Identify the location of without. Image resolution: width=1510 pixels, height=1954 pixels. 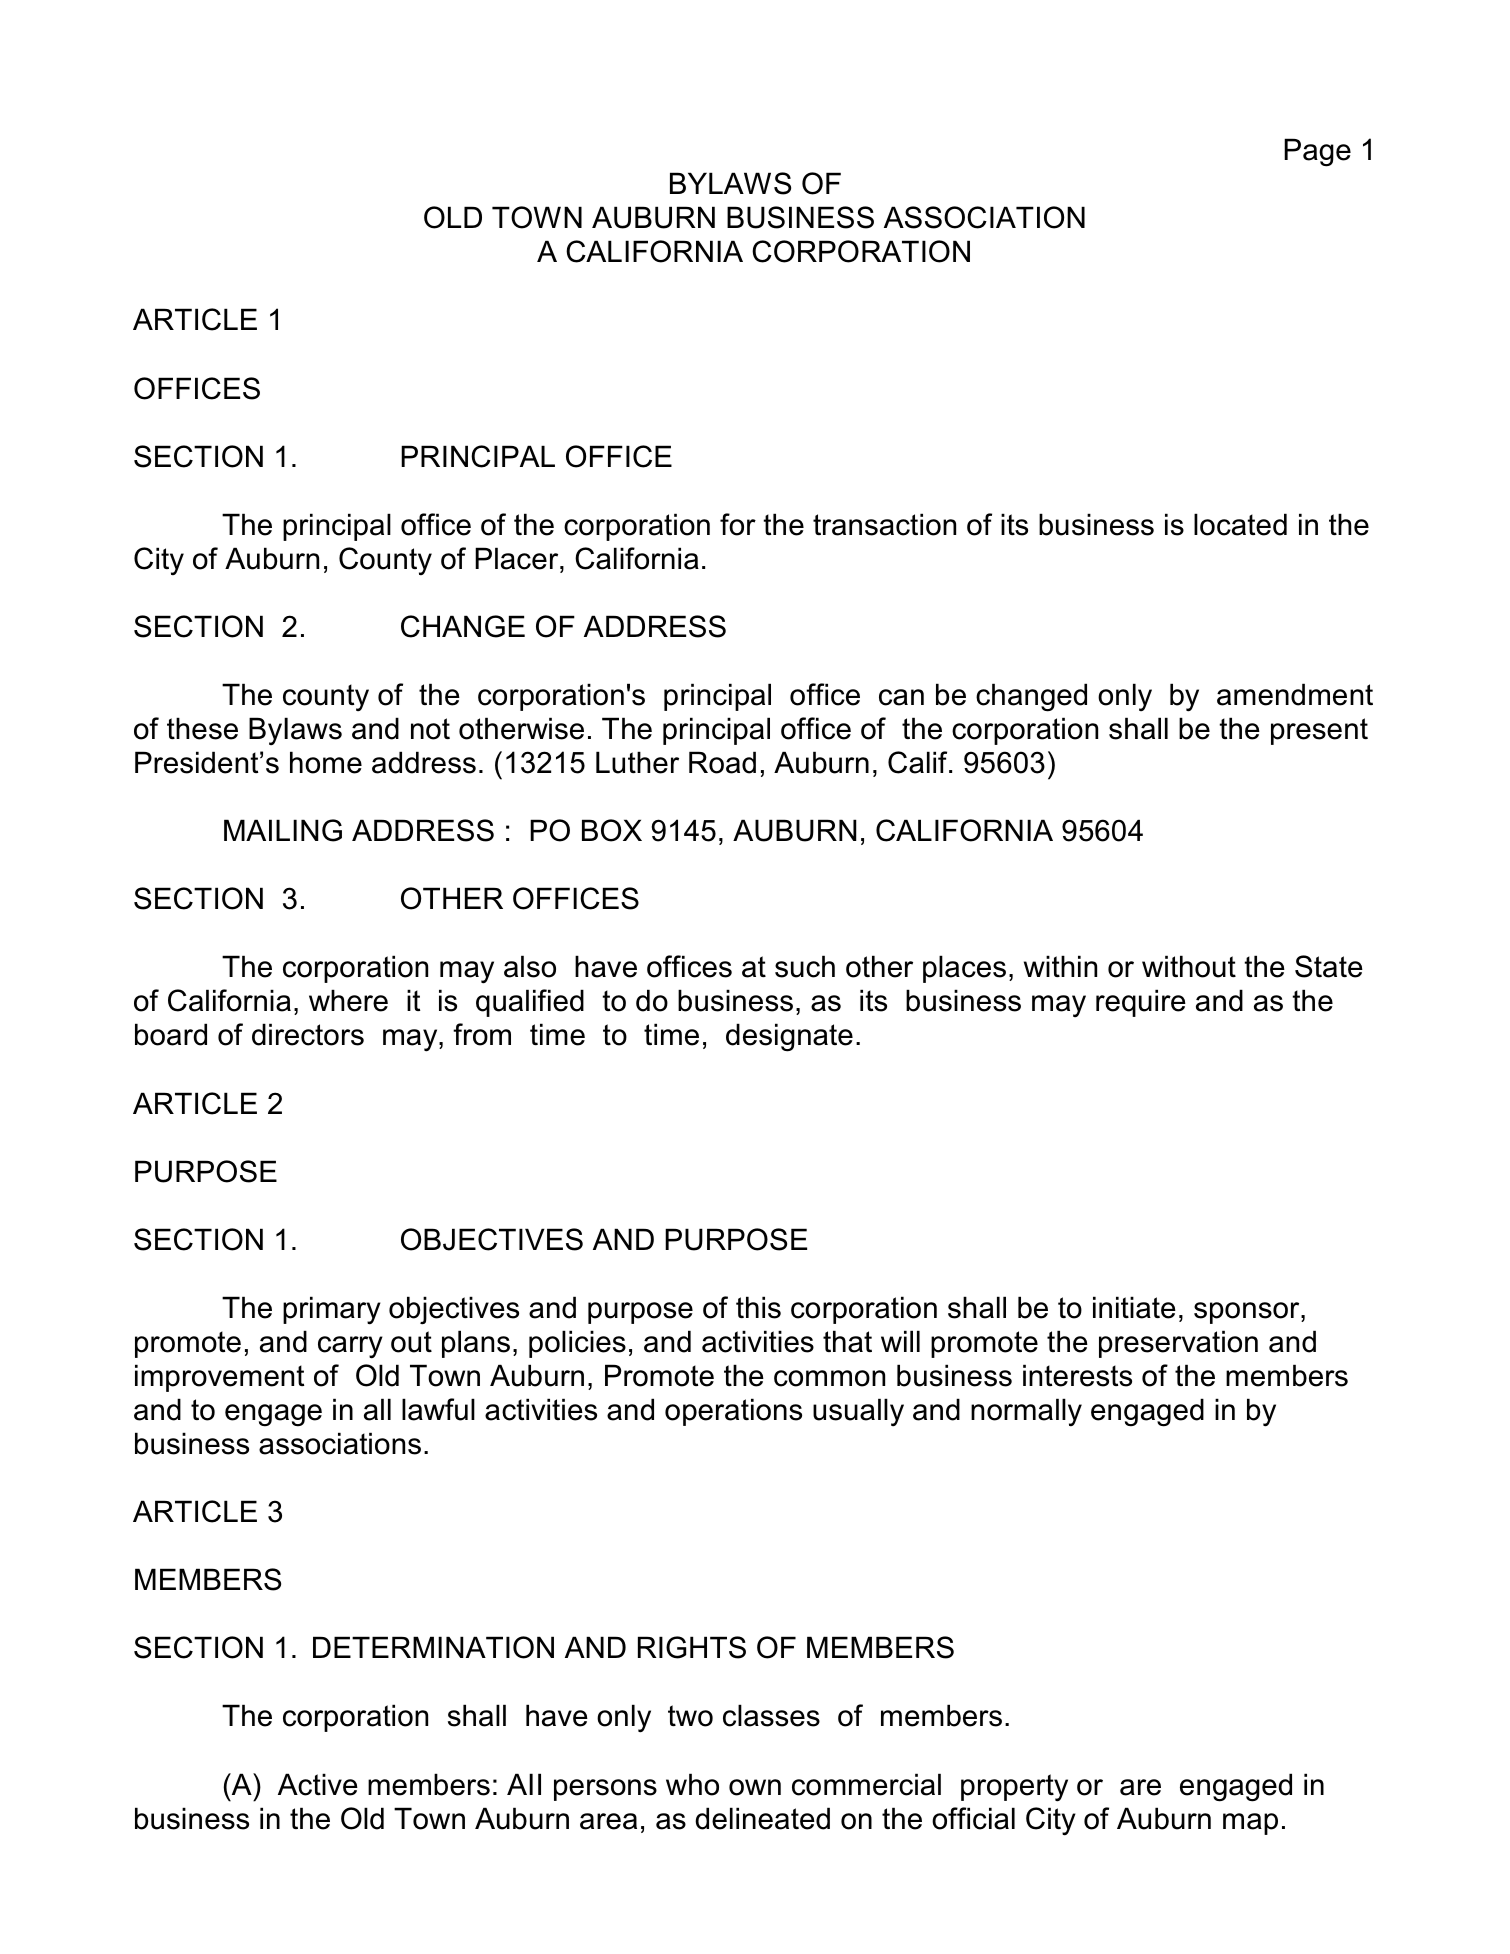
(1189, 966).
